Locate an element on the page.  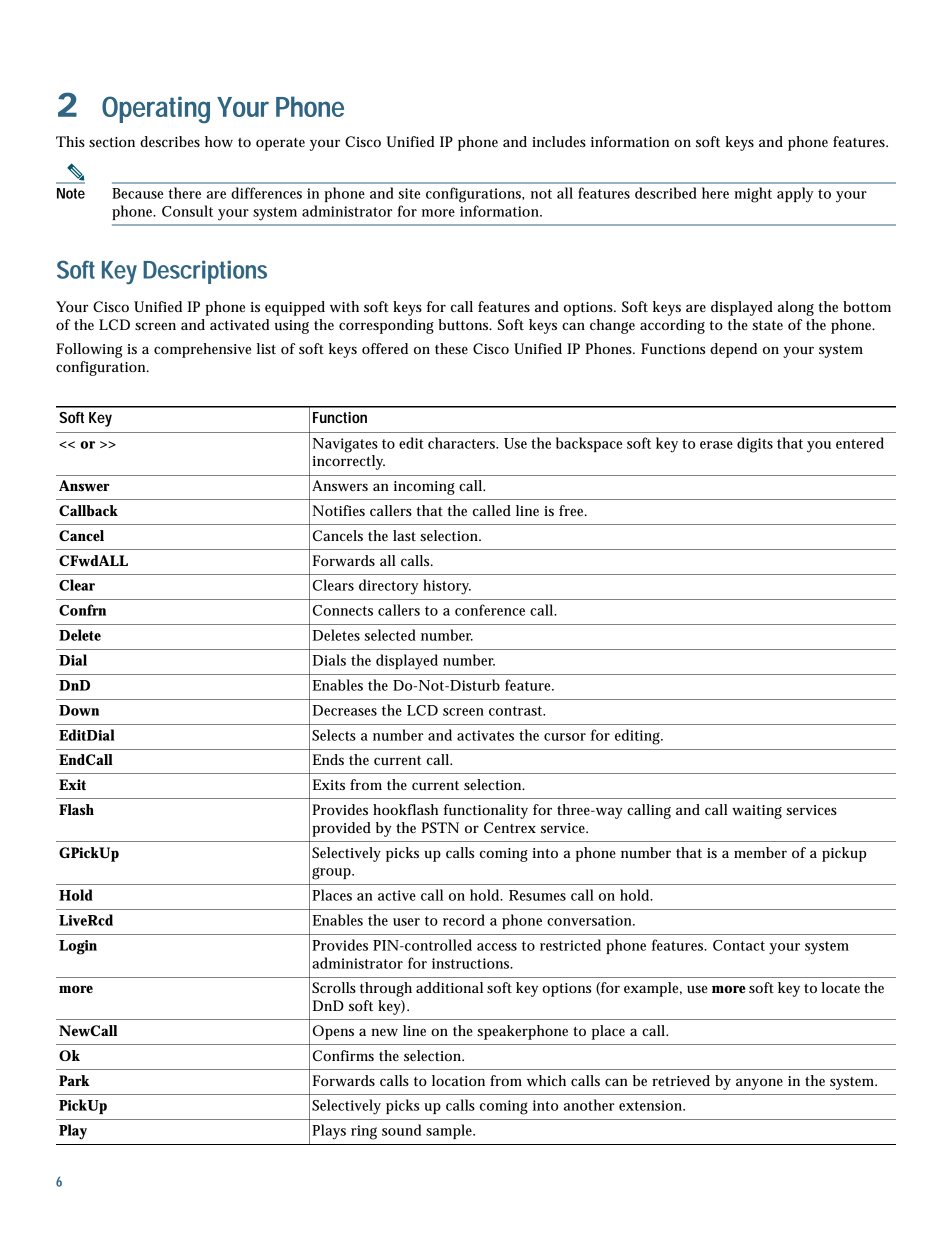
record is located at coordinates (464, 920).
